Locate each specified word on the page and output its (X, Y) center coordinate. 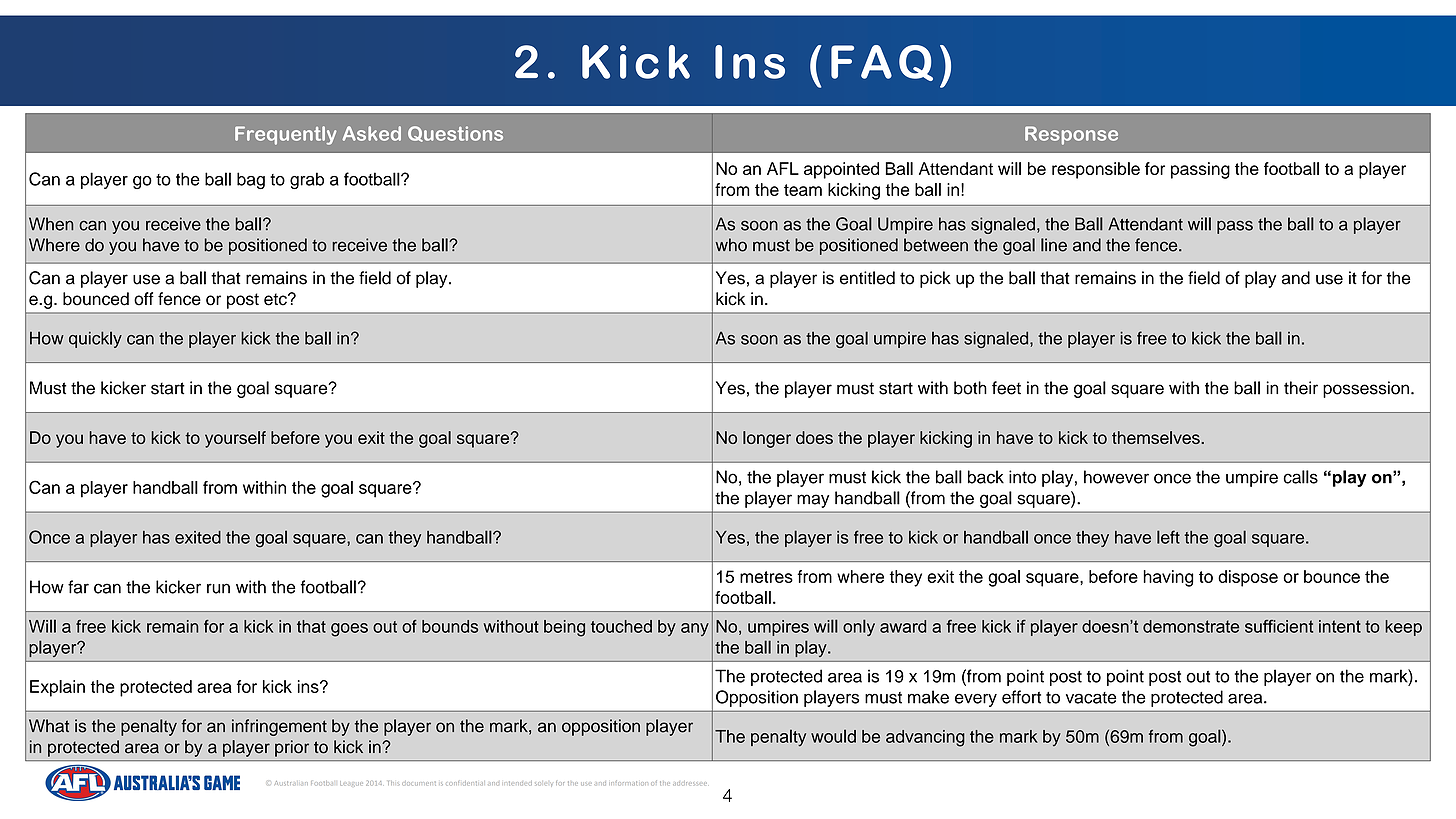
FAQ (882, 63)
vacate (1091, 698)
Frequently (286, 135)
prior (292, 748)
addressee (690, 783)
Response (1071, 135)
